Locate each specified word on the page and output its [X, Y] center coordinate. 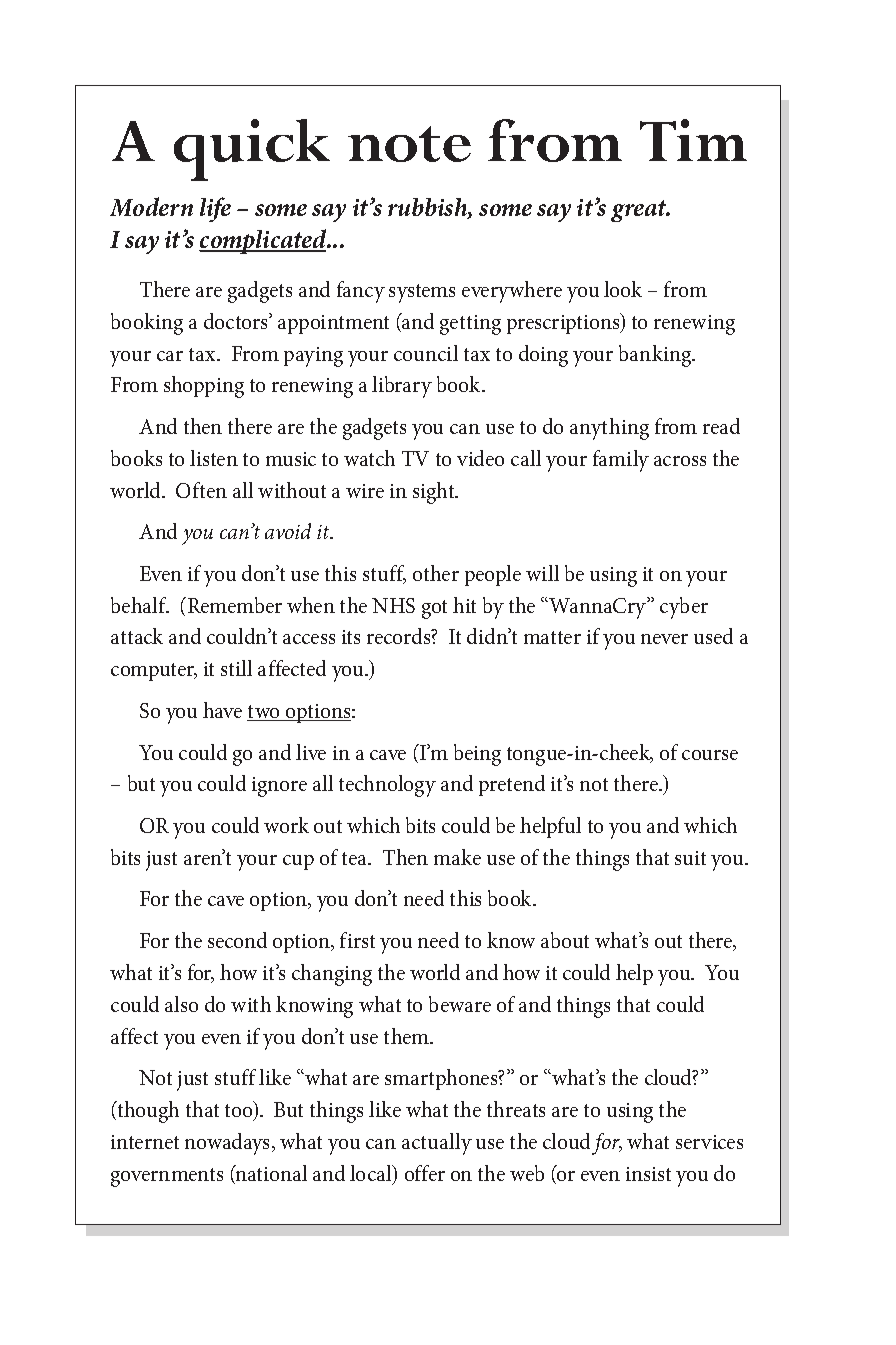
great [640, 211]
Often [201, 490]
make [457, 857]
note [409, 144]
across [680, 461]
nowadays [229, 1144]
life [215, 209]
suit [690, 858]
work [286, 825]
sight [435, 493]
